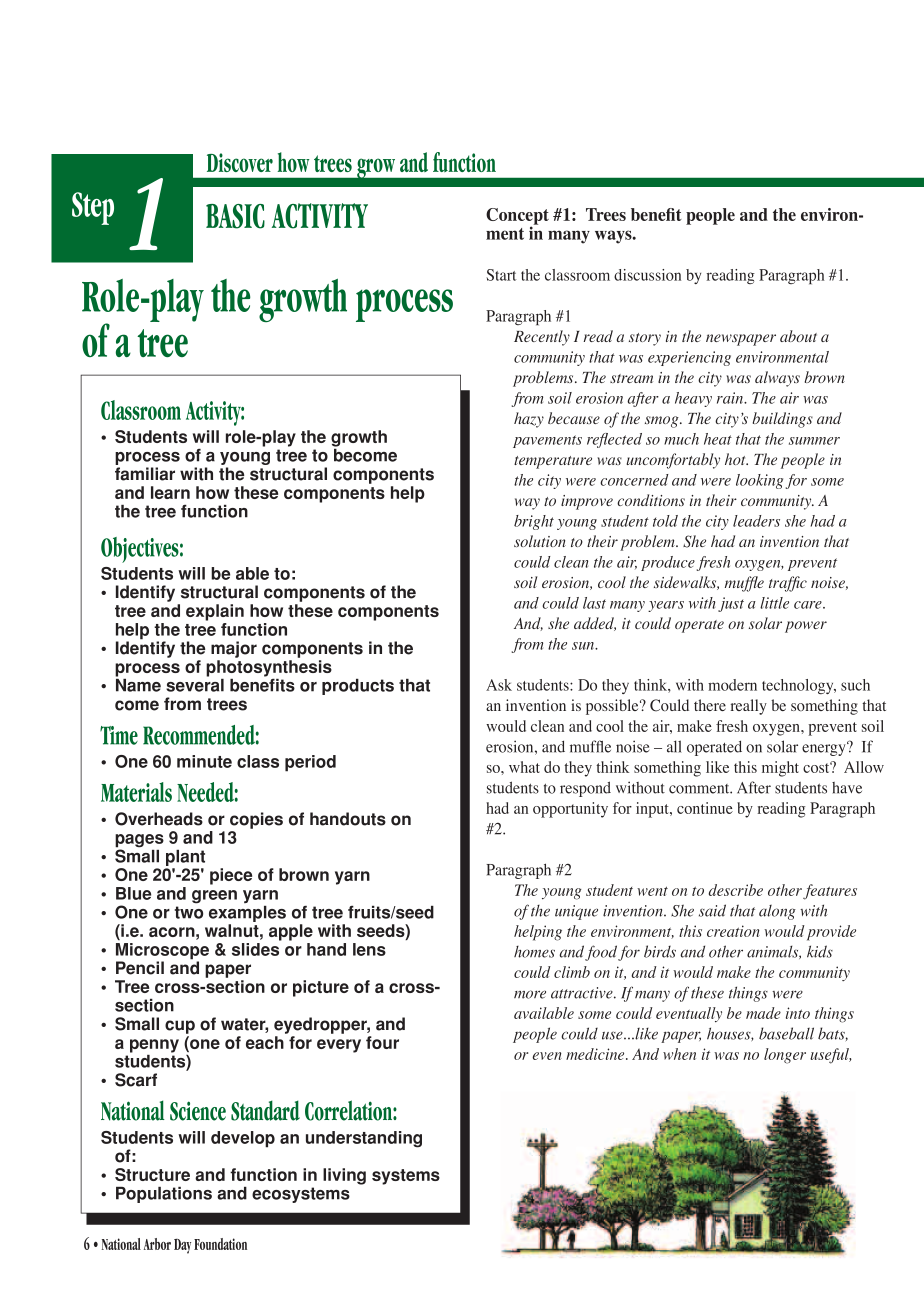 Image resolution: width=924 pixels, height=1308 pixels. What do you see at coordinates (647, 275) in the document?
I see `discussion` at bounding box center [647, 275].
